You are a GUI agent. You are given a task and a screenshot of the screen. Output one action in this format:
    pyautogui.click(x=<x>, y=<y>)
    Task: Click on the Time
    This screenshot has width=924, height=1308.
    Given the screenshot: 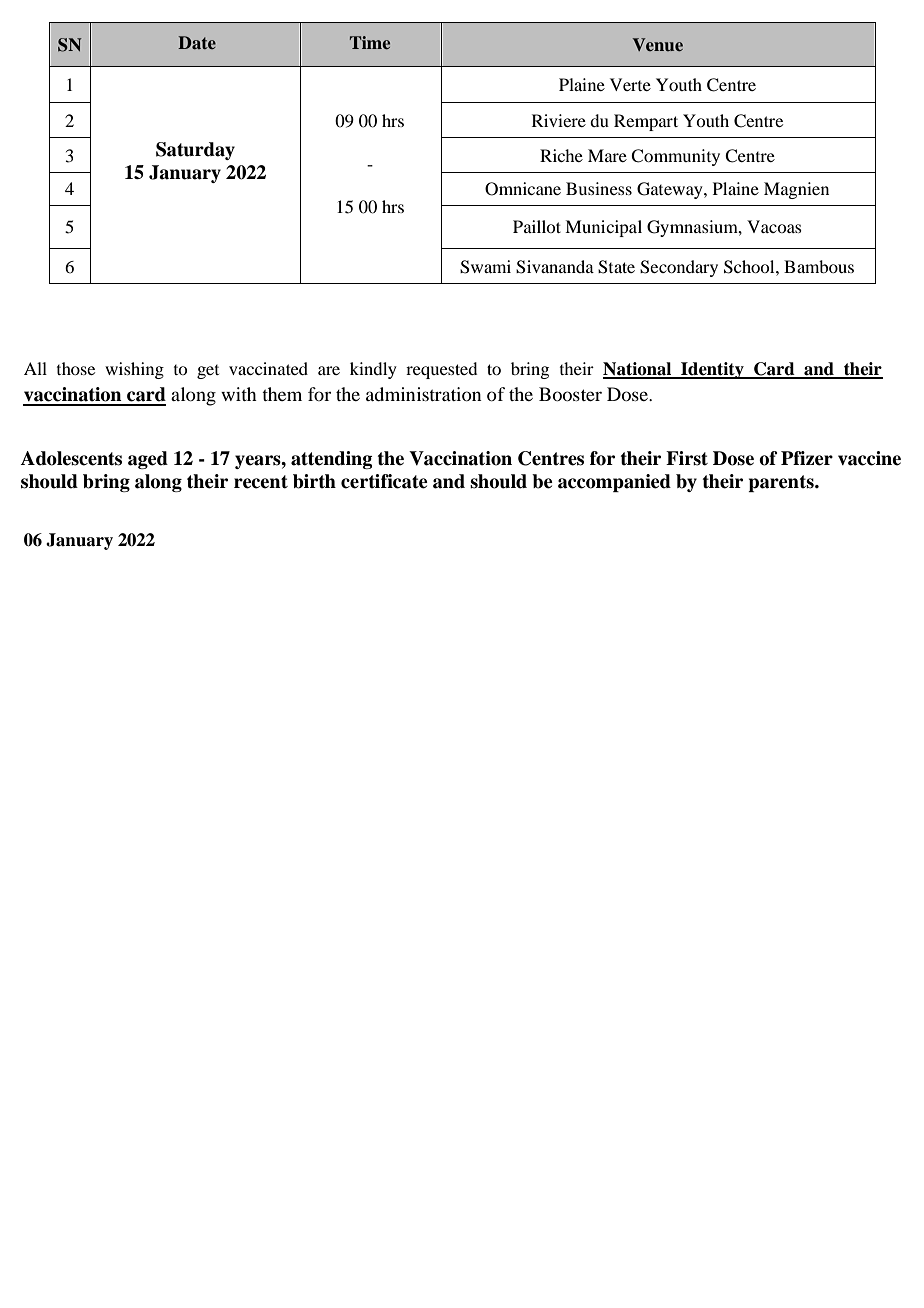 What is the action you would take?
    pyautogui.click(x=370, y=42)
